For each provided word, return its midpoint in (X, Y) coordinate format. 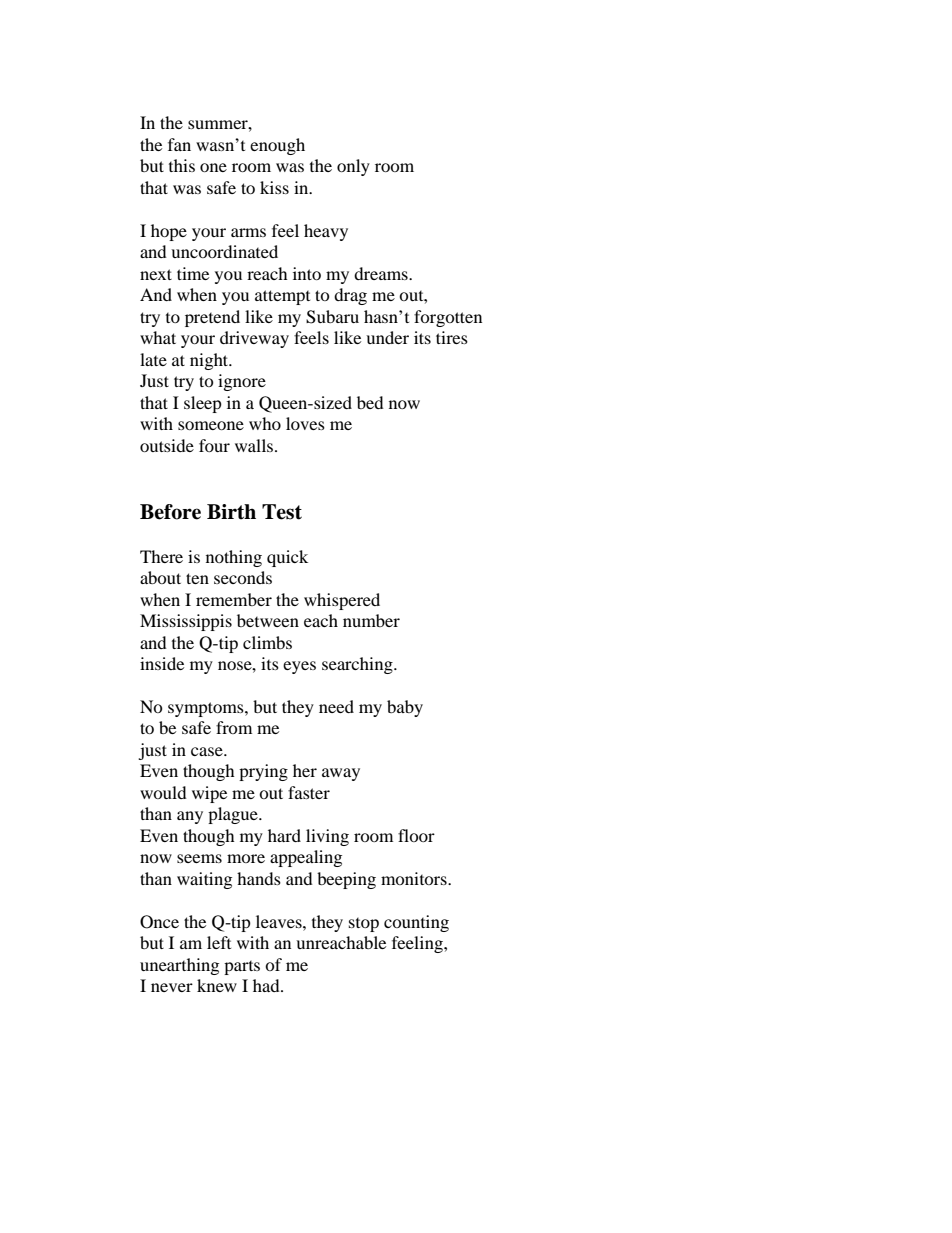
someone (211, 425)
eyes (299, 667)
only (353, 167)
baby (405, 708)
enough (277, 146)
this (182, 165)
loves (305, 423)
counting (416, 923)
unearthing (179, 966)
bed (370, 402)
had (267, 985)
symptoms (207, 709)
